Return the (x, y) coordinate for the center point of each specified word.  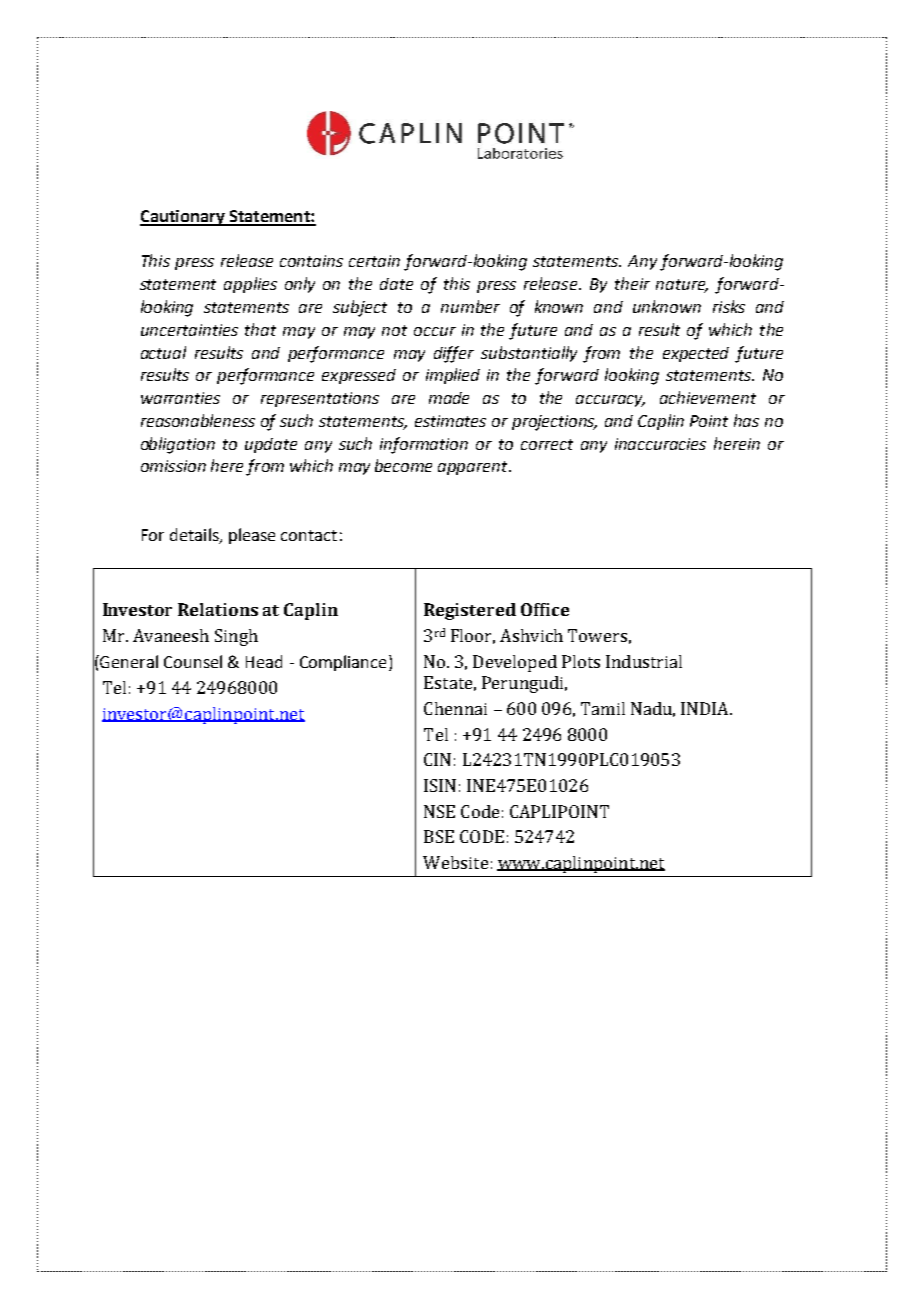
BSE (439, 836)
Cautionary (183, 218)
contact (309, 535)
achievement (708, 397)
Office (545, 609)
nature (682, 286)
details (195, 535)
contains (311, 261)
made (449, 398)
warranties (180, 398)
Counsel (193, 661)
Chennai (455, 708)
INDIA (706, 708)
